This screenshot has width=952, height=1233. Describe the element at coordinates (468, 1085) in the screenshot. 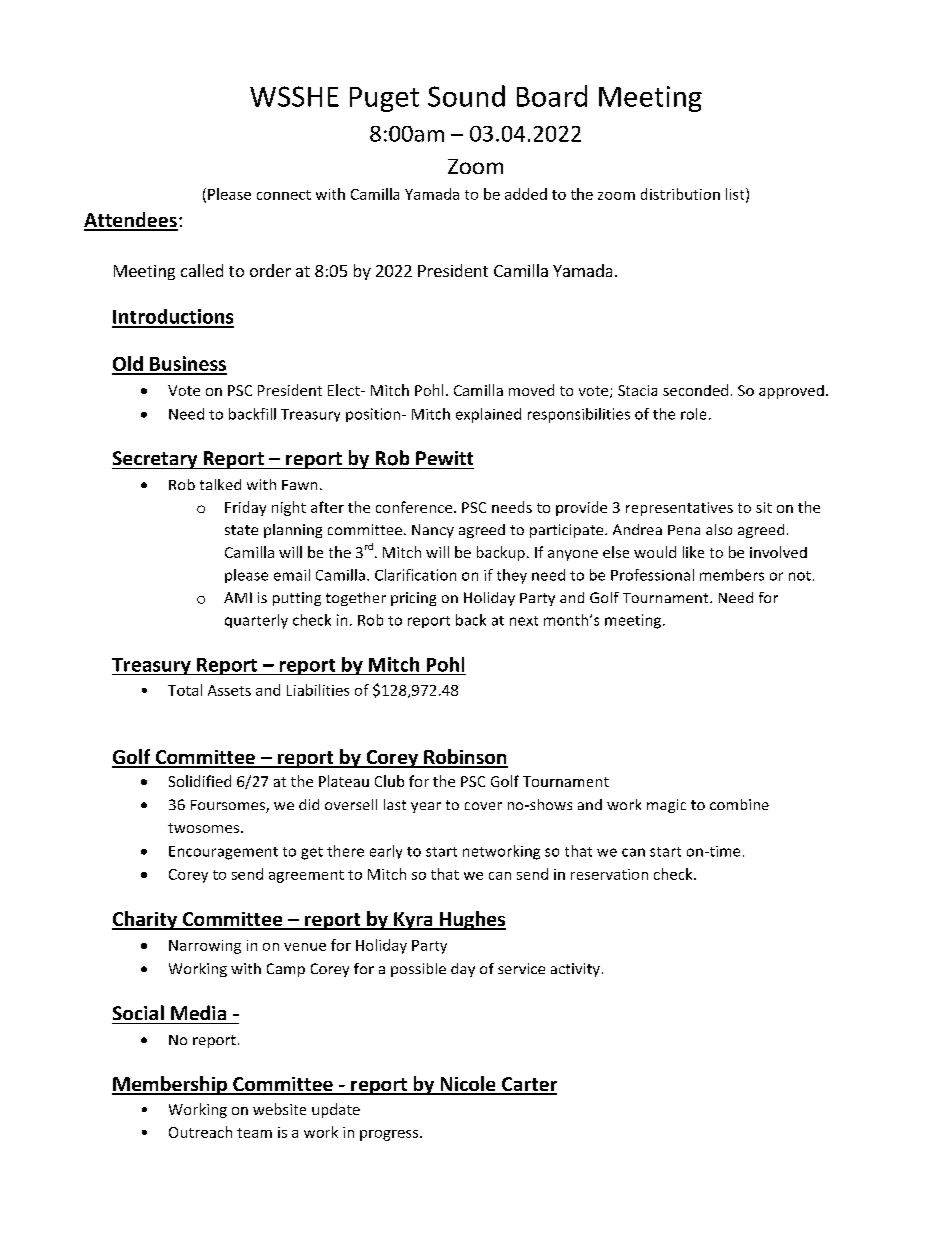

I see `Nicole` at that location.
